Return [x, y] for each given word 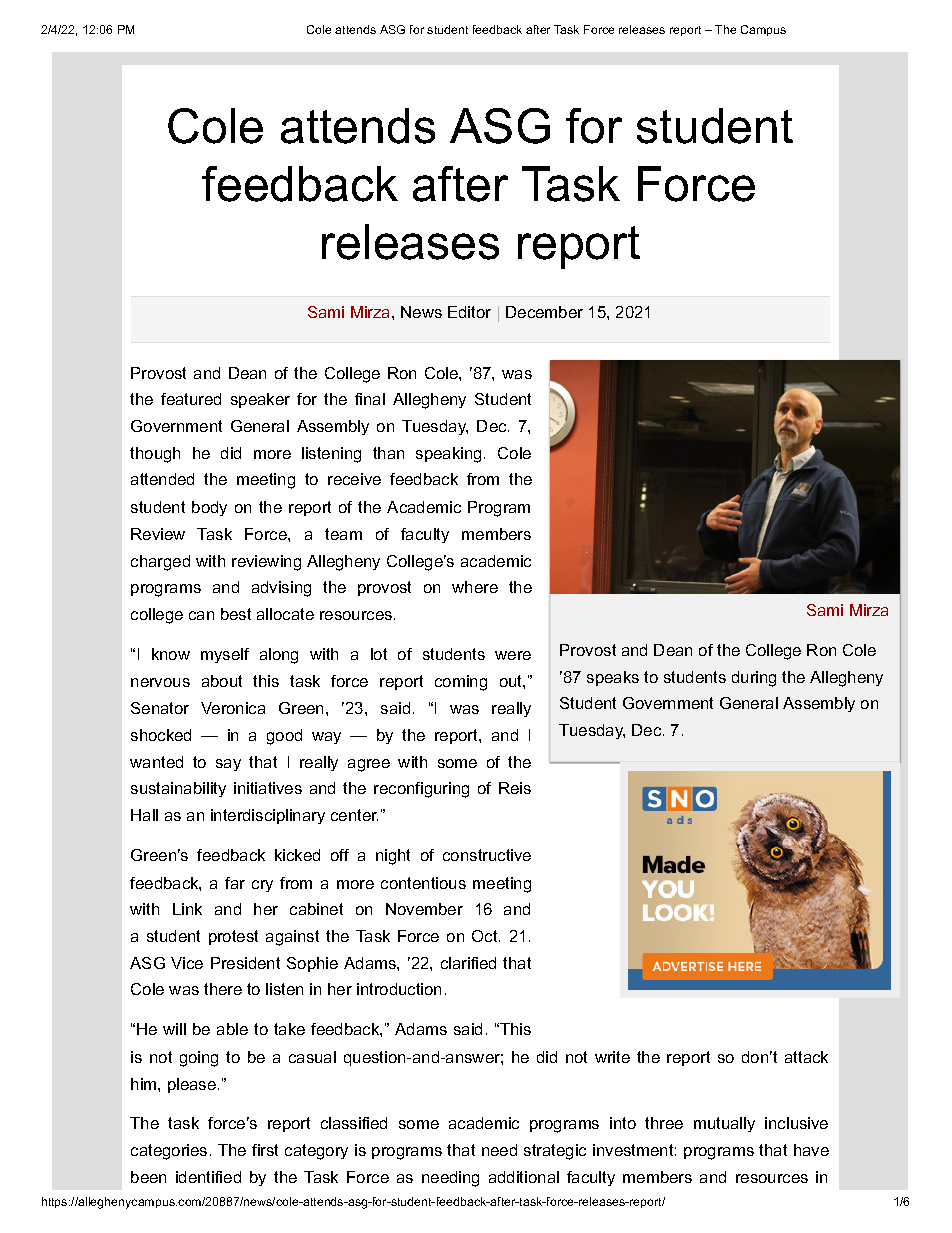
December [544, 312]
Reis [515, 788]
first [265, 1150]
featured [191, 399]
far [235, 883]
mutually [724, 1124]
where [475, 587]
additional [524, 1177]
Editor [469, 312]
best [236, 614]
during [754, 679]
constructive [487, 855]
